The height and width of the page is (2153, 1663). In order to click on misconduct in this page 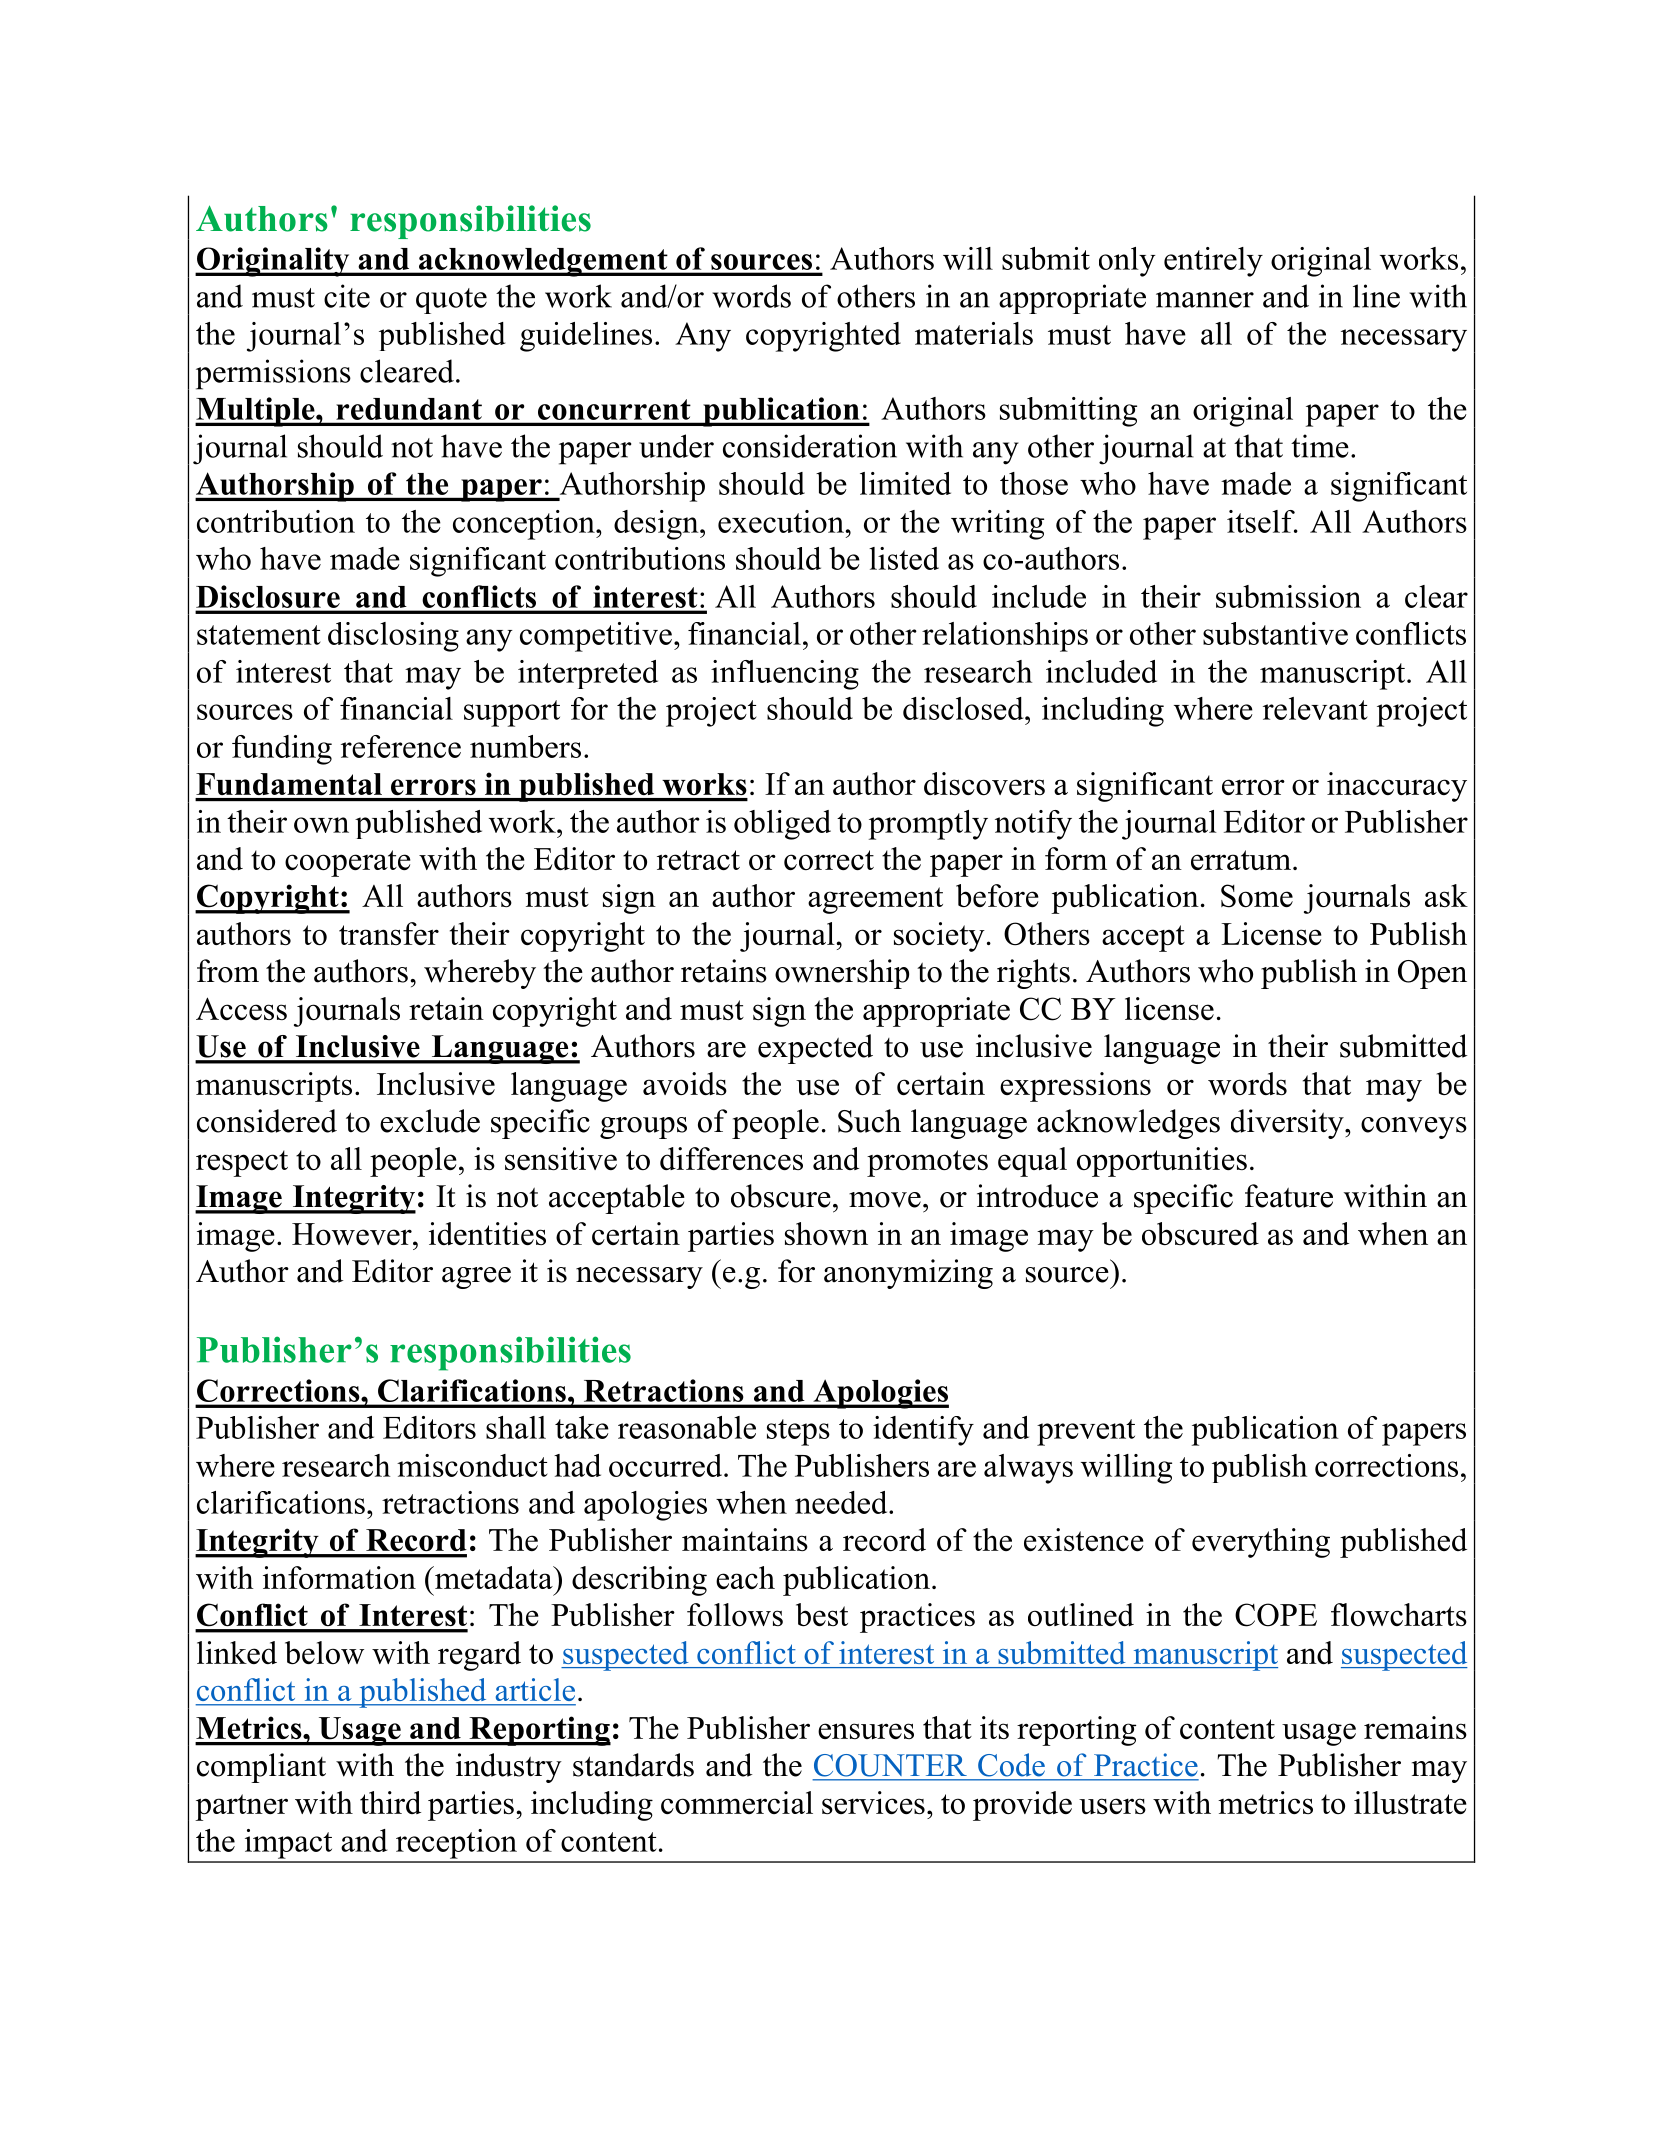, I will do `click(472, 1465)`.
